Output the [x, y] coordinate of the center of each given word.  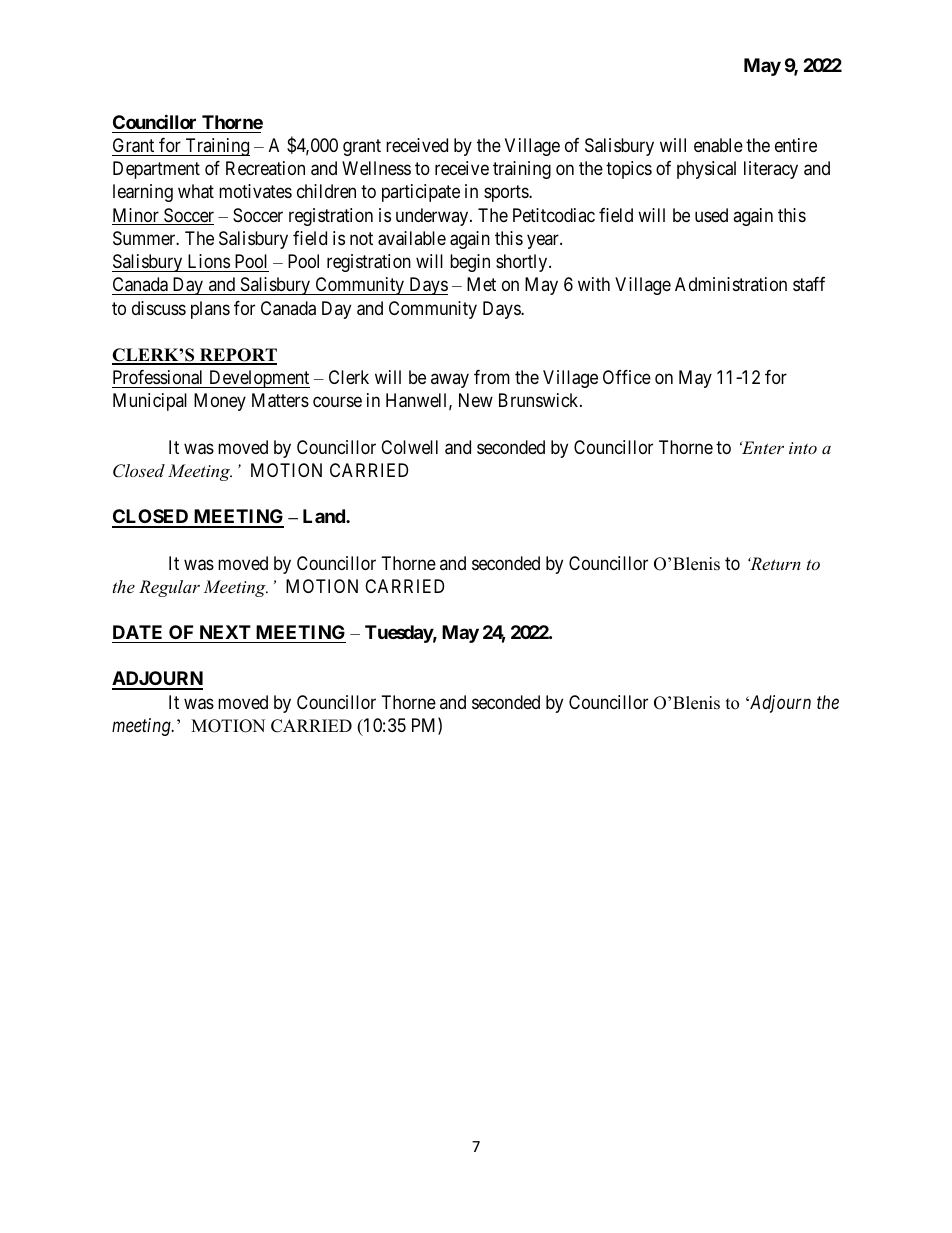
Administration [731, 284]
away [450, 380]
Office [627, 377]
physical [706, 170]
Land [325, 516]
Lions [209, 261]
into [803, 448]
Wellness [376, 168]
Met [481, 284]
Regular [169, 588]
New [476, 400]
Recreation [265, 168]
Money [220, 402]
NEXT [225, 632]
